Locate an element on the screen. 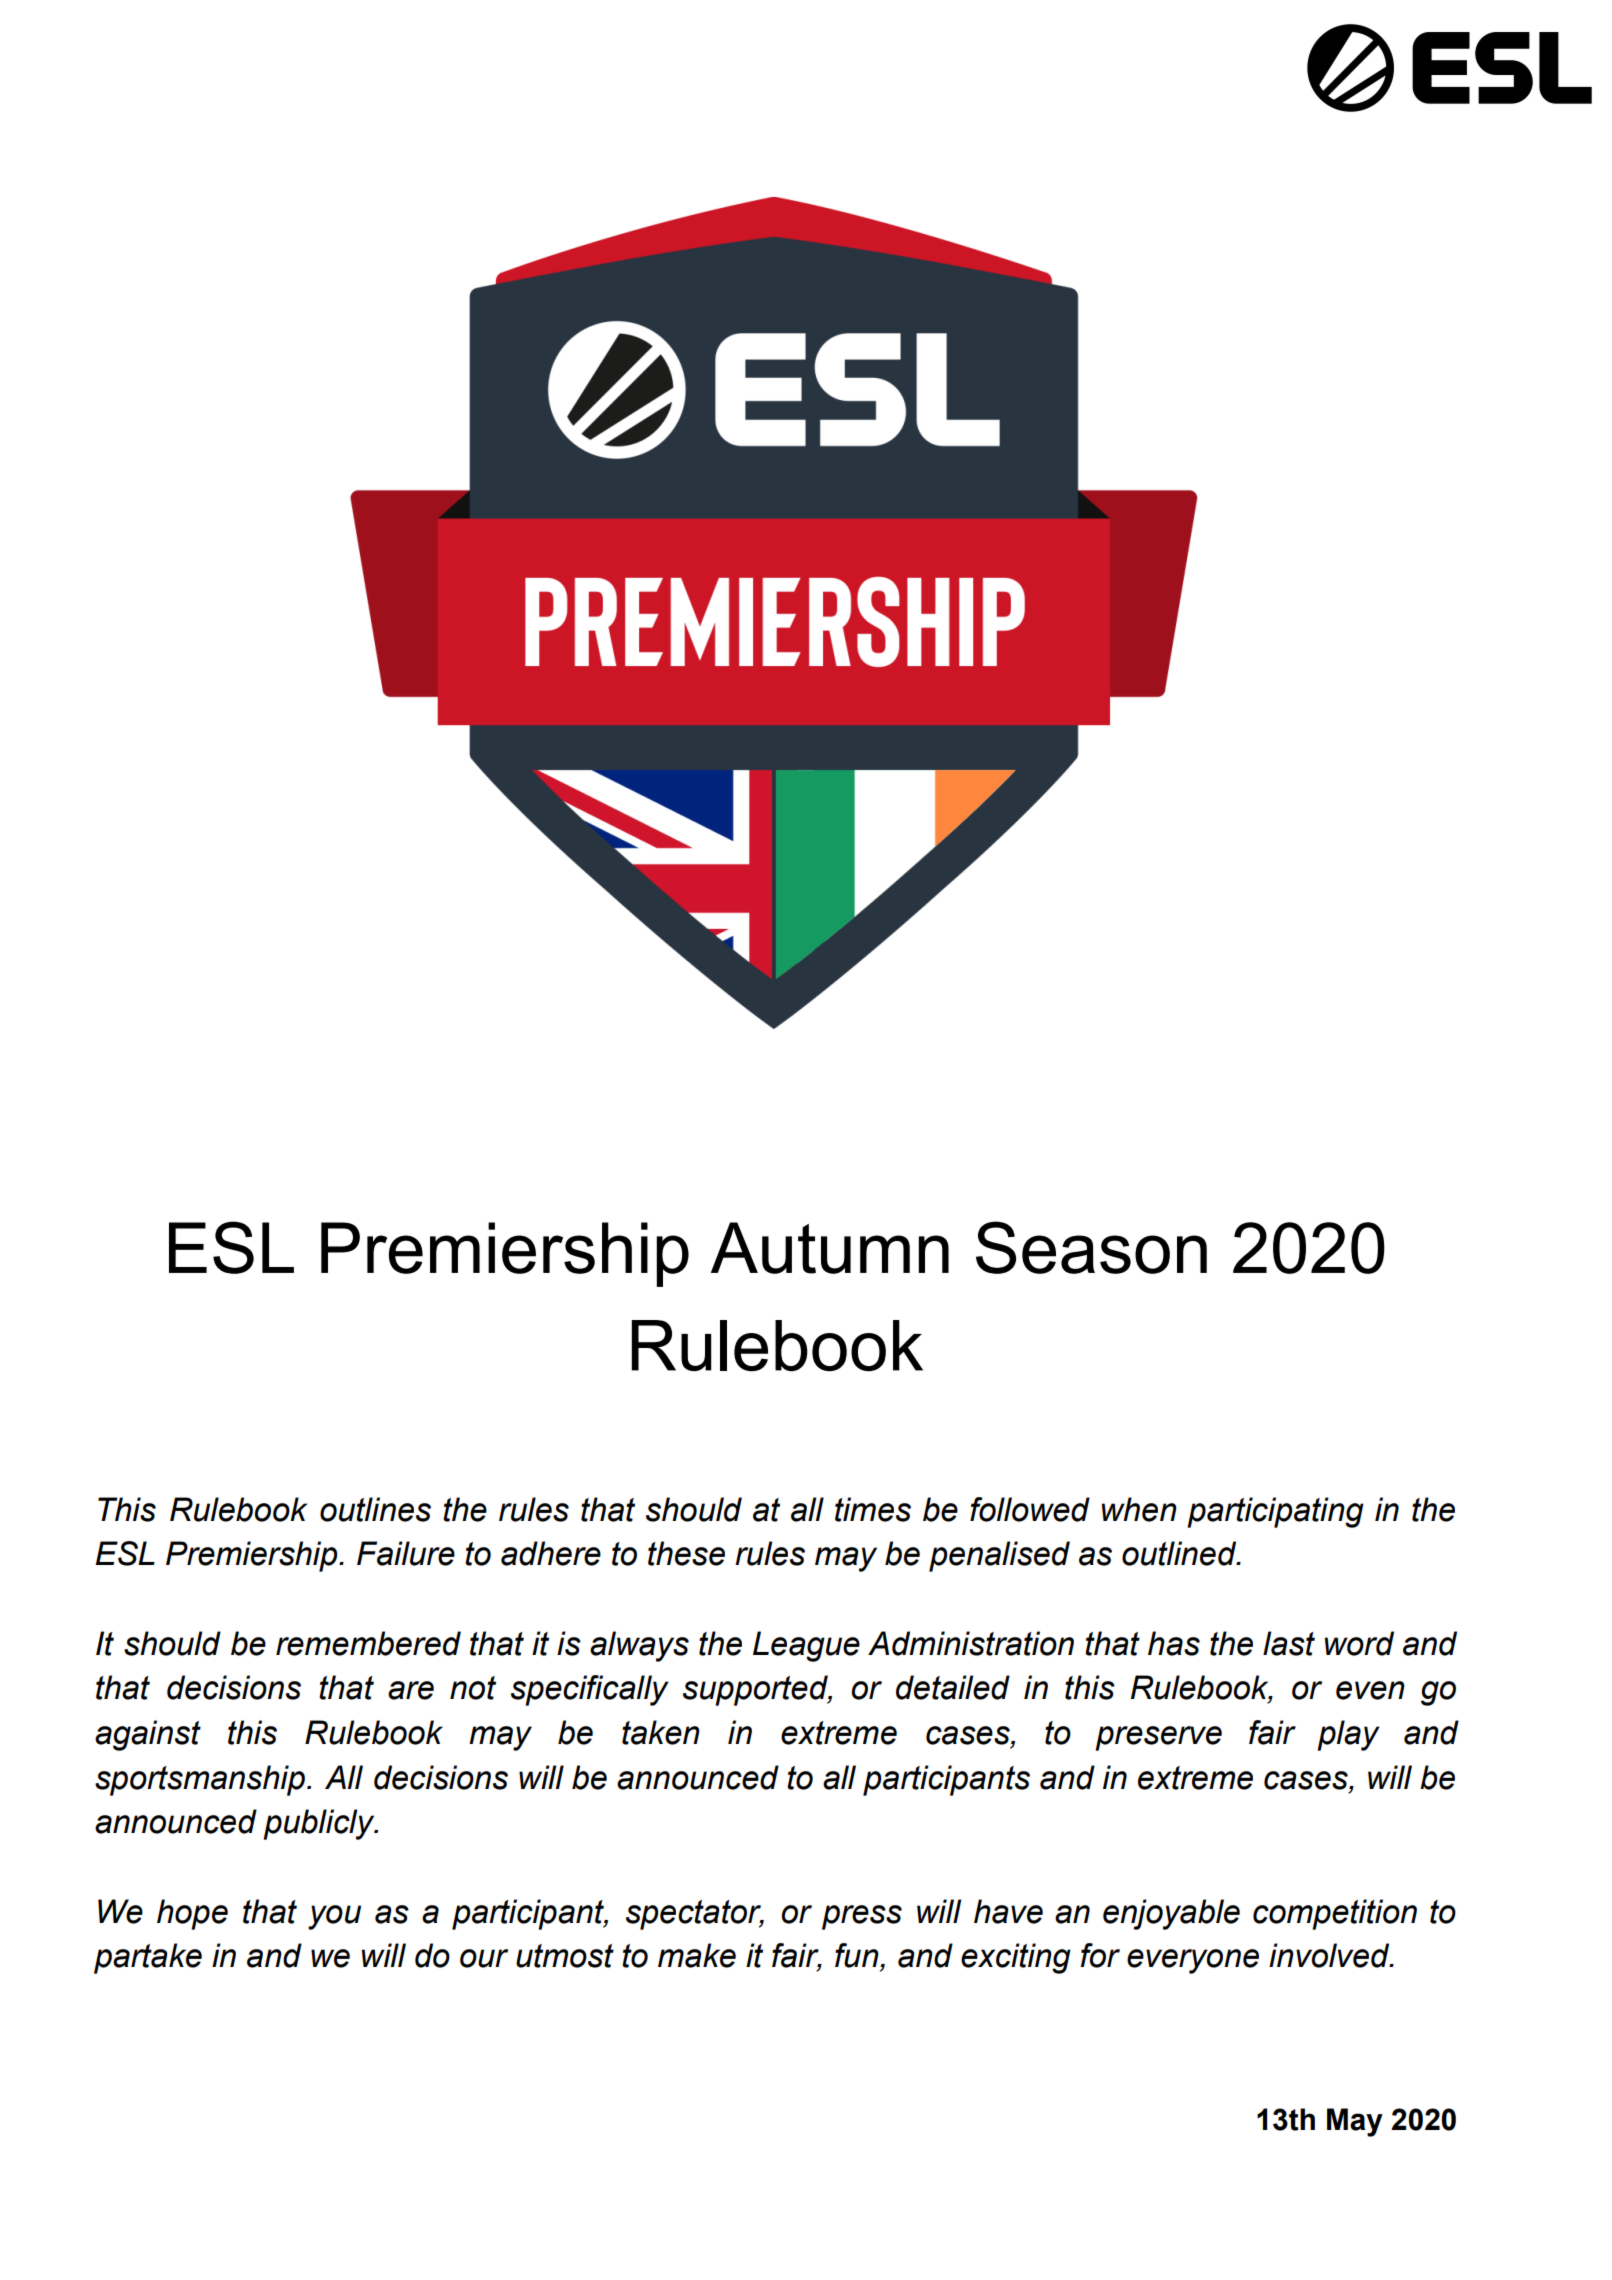 The height and width of the screenshot is (2280, 1612). make is located at coordinates (697, 1955).
